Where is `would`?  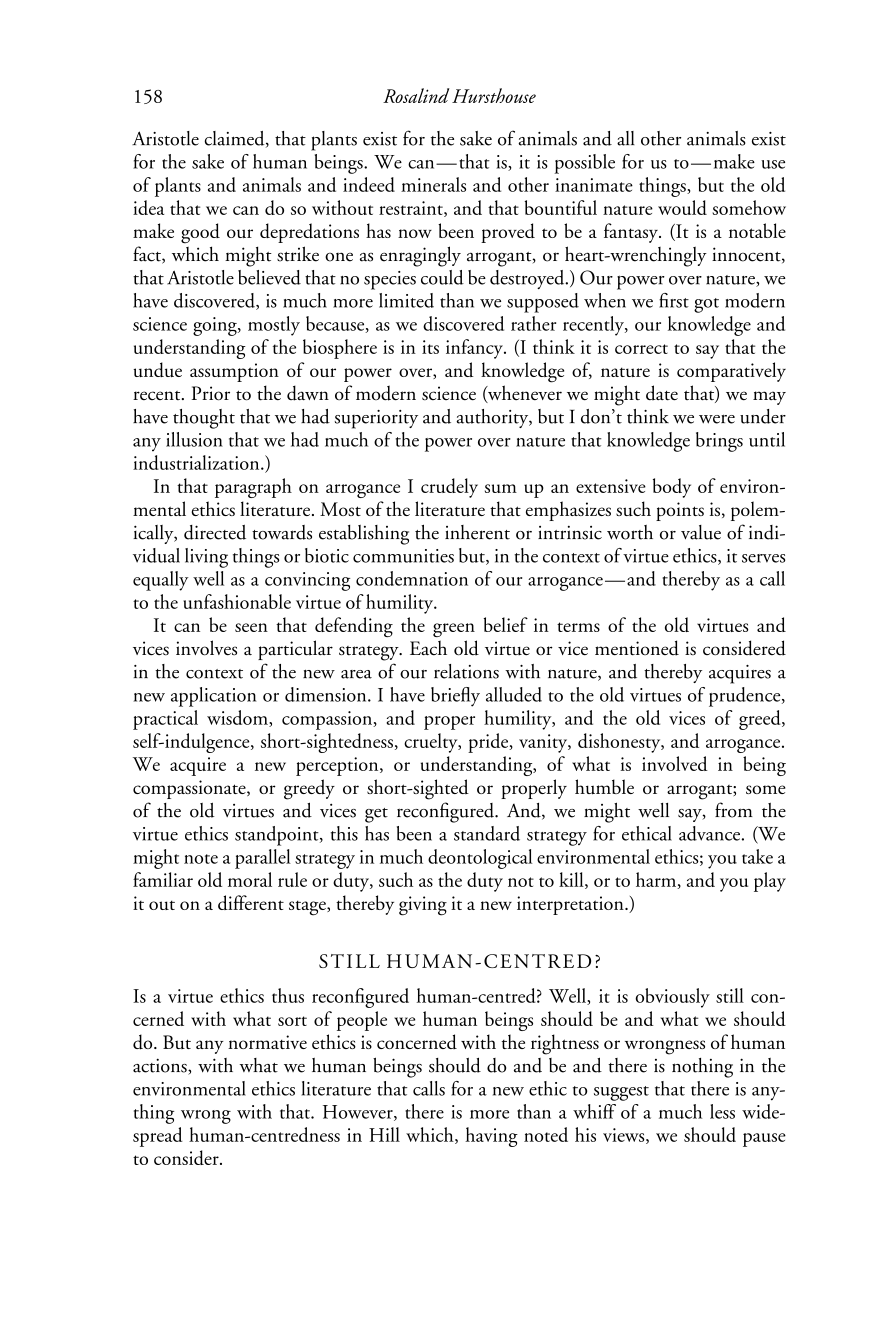
would is located at coordinates (682, 207).
